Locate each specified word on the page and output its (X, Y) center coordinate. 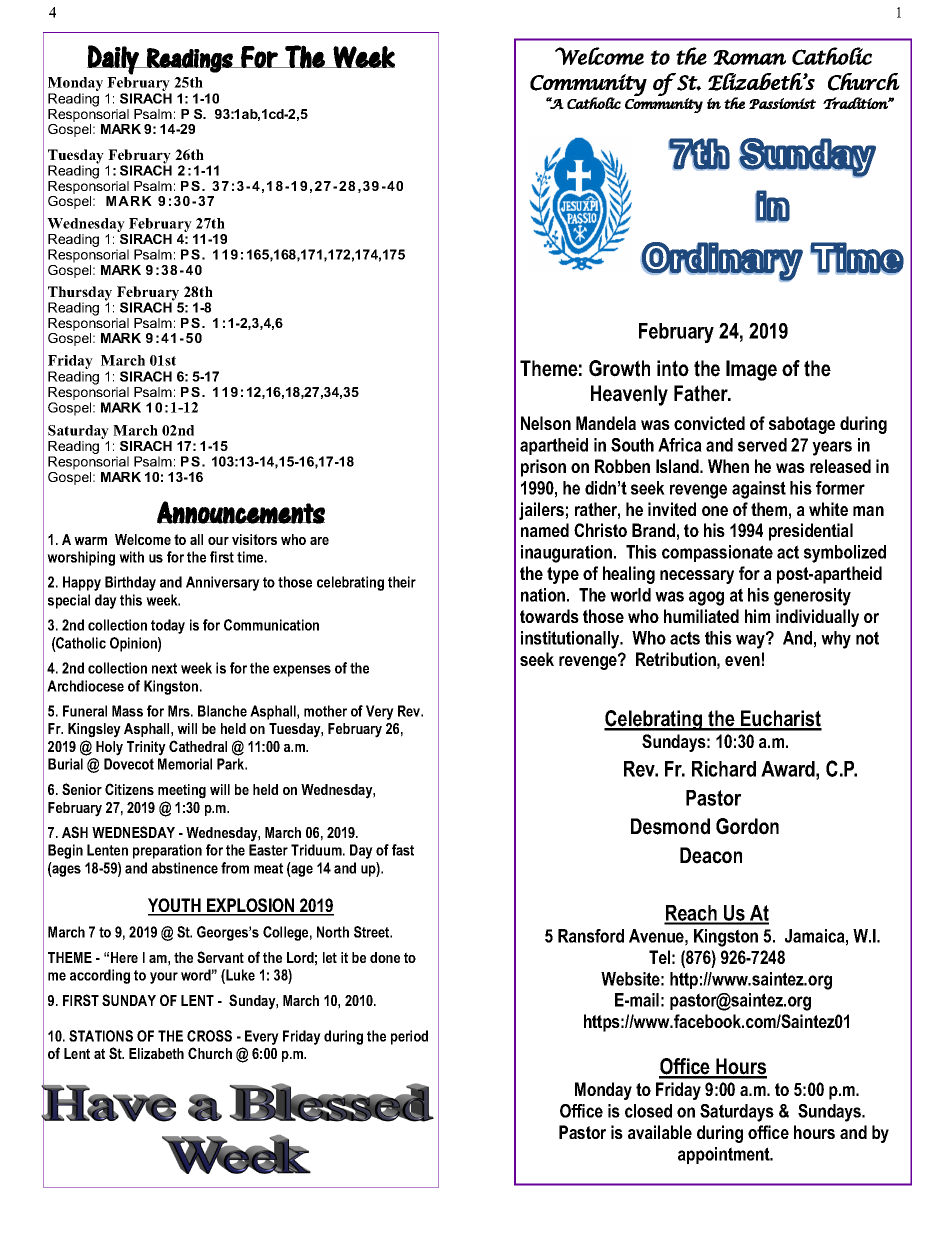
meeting (182, 791)
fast (403, 850)
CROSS (209, 1036)
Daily (114, 60)
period (409, 1037)
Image (751, 370)
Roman (749, 57)
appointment (725, 1155)
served (762, 445)
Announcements (241, 512)
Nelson (546, 423)
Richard (724, 769)
